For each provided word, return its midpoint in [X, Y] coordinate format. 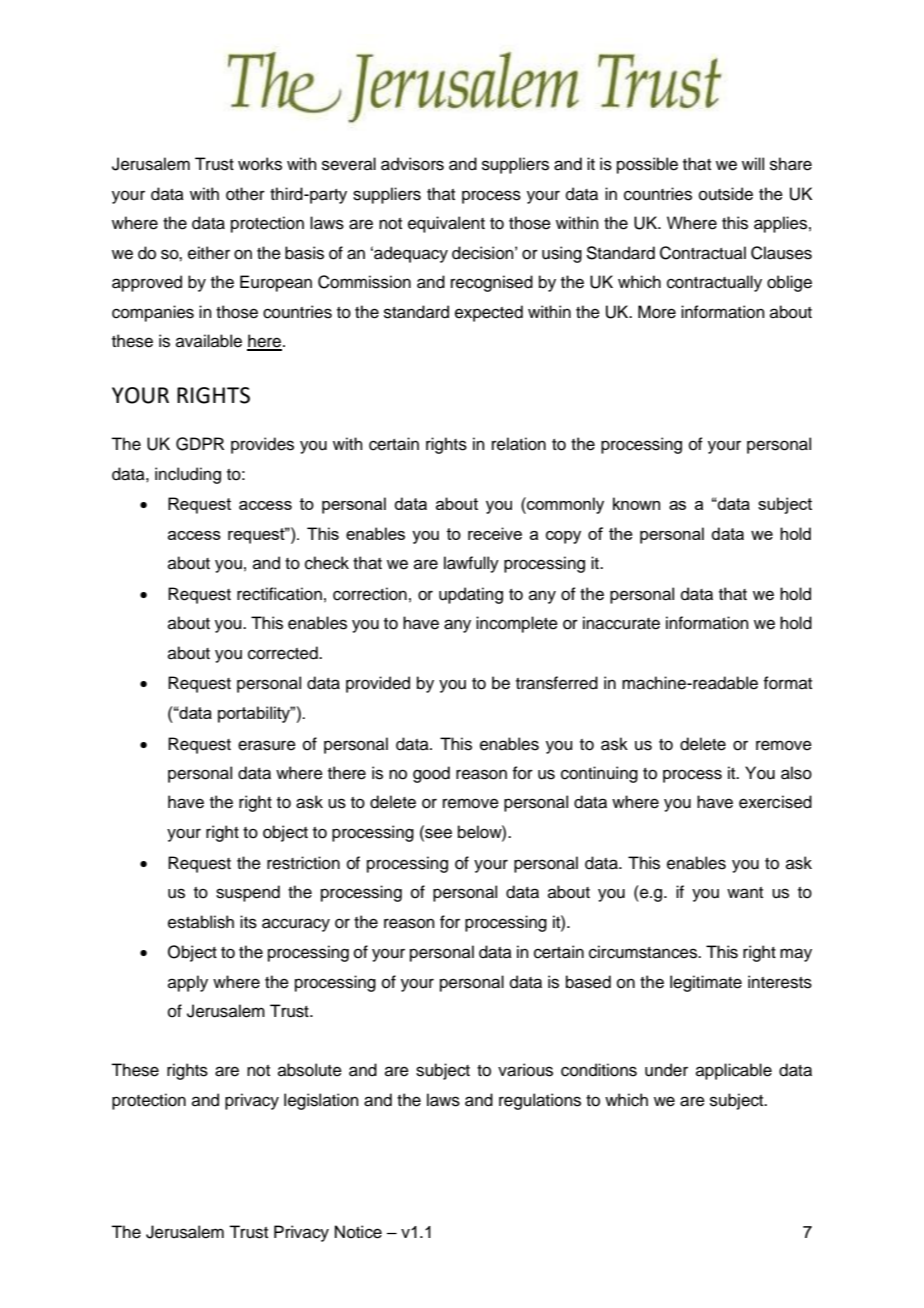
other [245, 194]
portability [255, 714]
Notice [358, 1232]
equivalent [446, 224]
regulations [540, 1101]
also [796, 773]
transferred [557, 683]
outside [726, 194]
